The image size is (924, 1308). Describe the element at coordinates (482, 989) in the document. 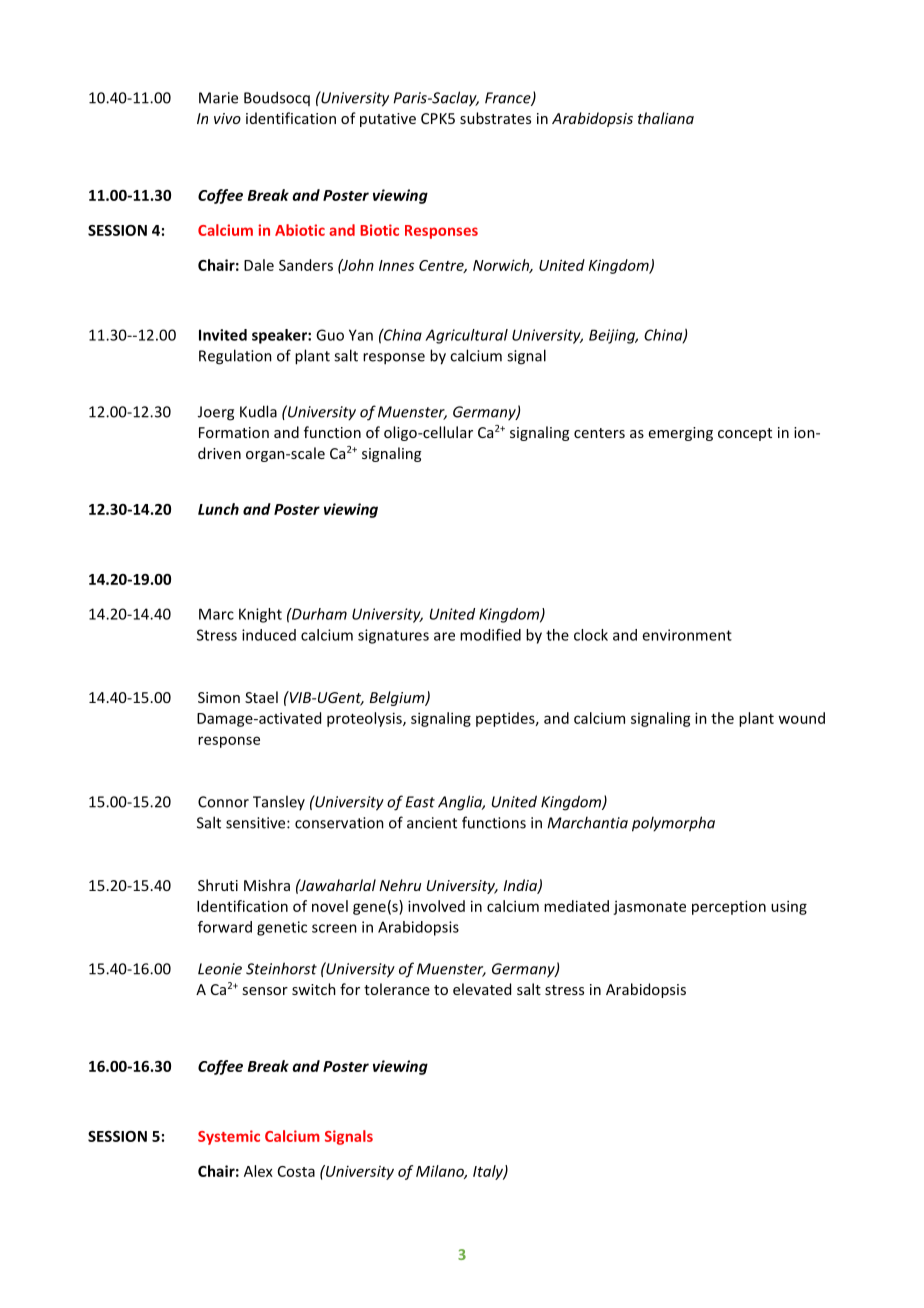

I see `elevated` at that location.
